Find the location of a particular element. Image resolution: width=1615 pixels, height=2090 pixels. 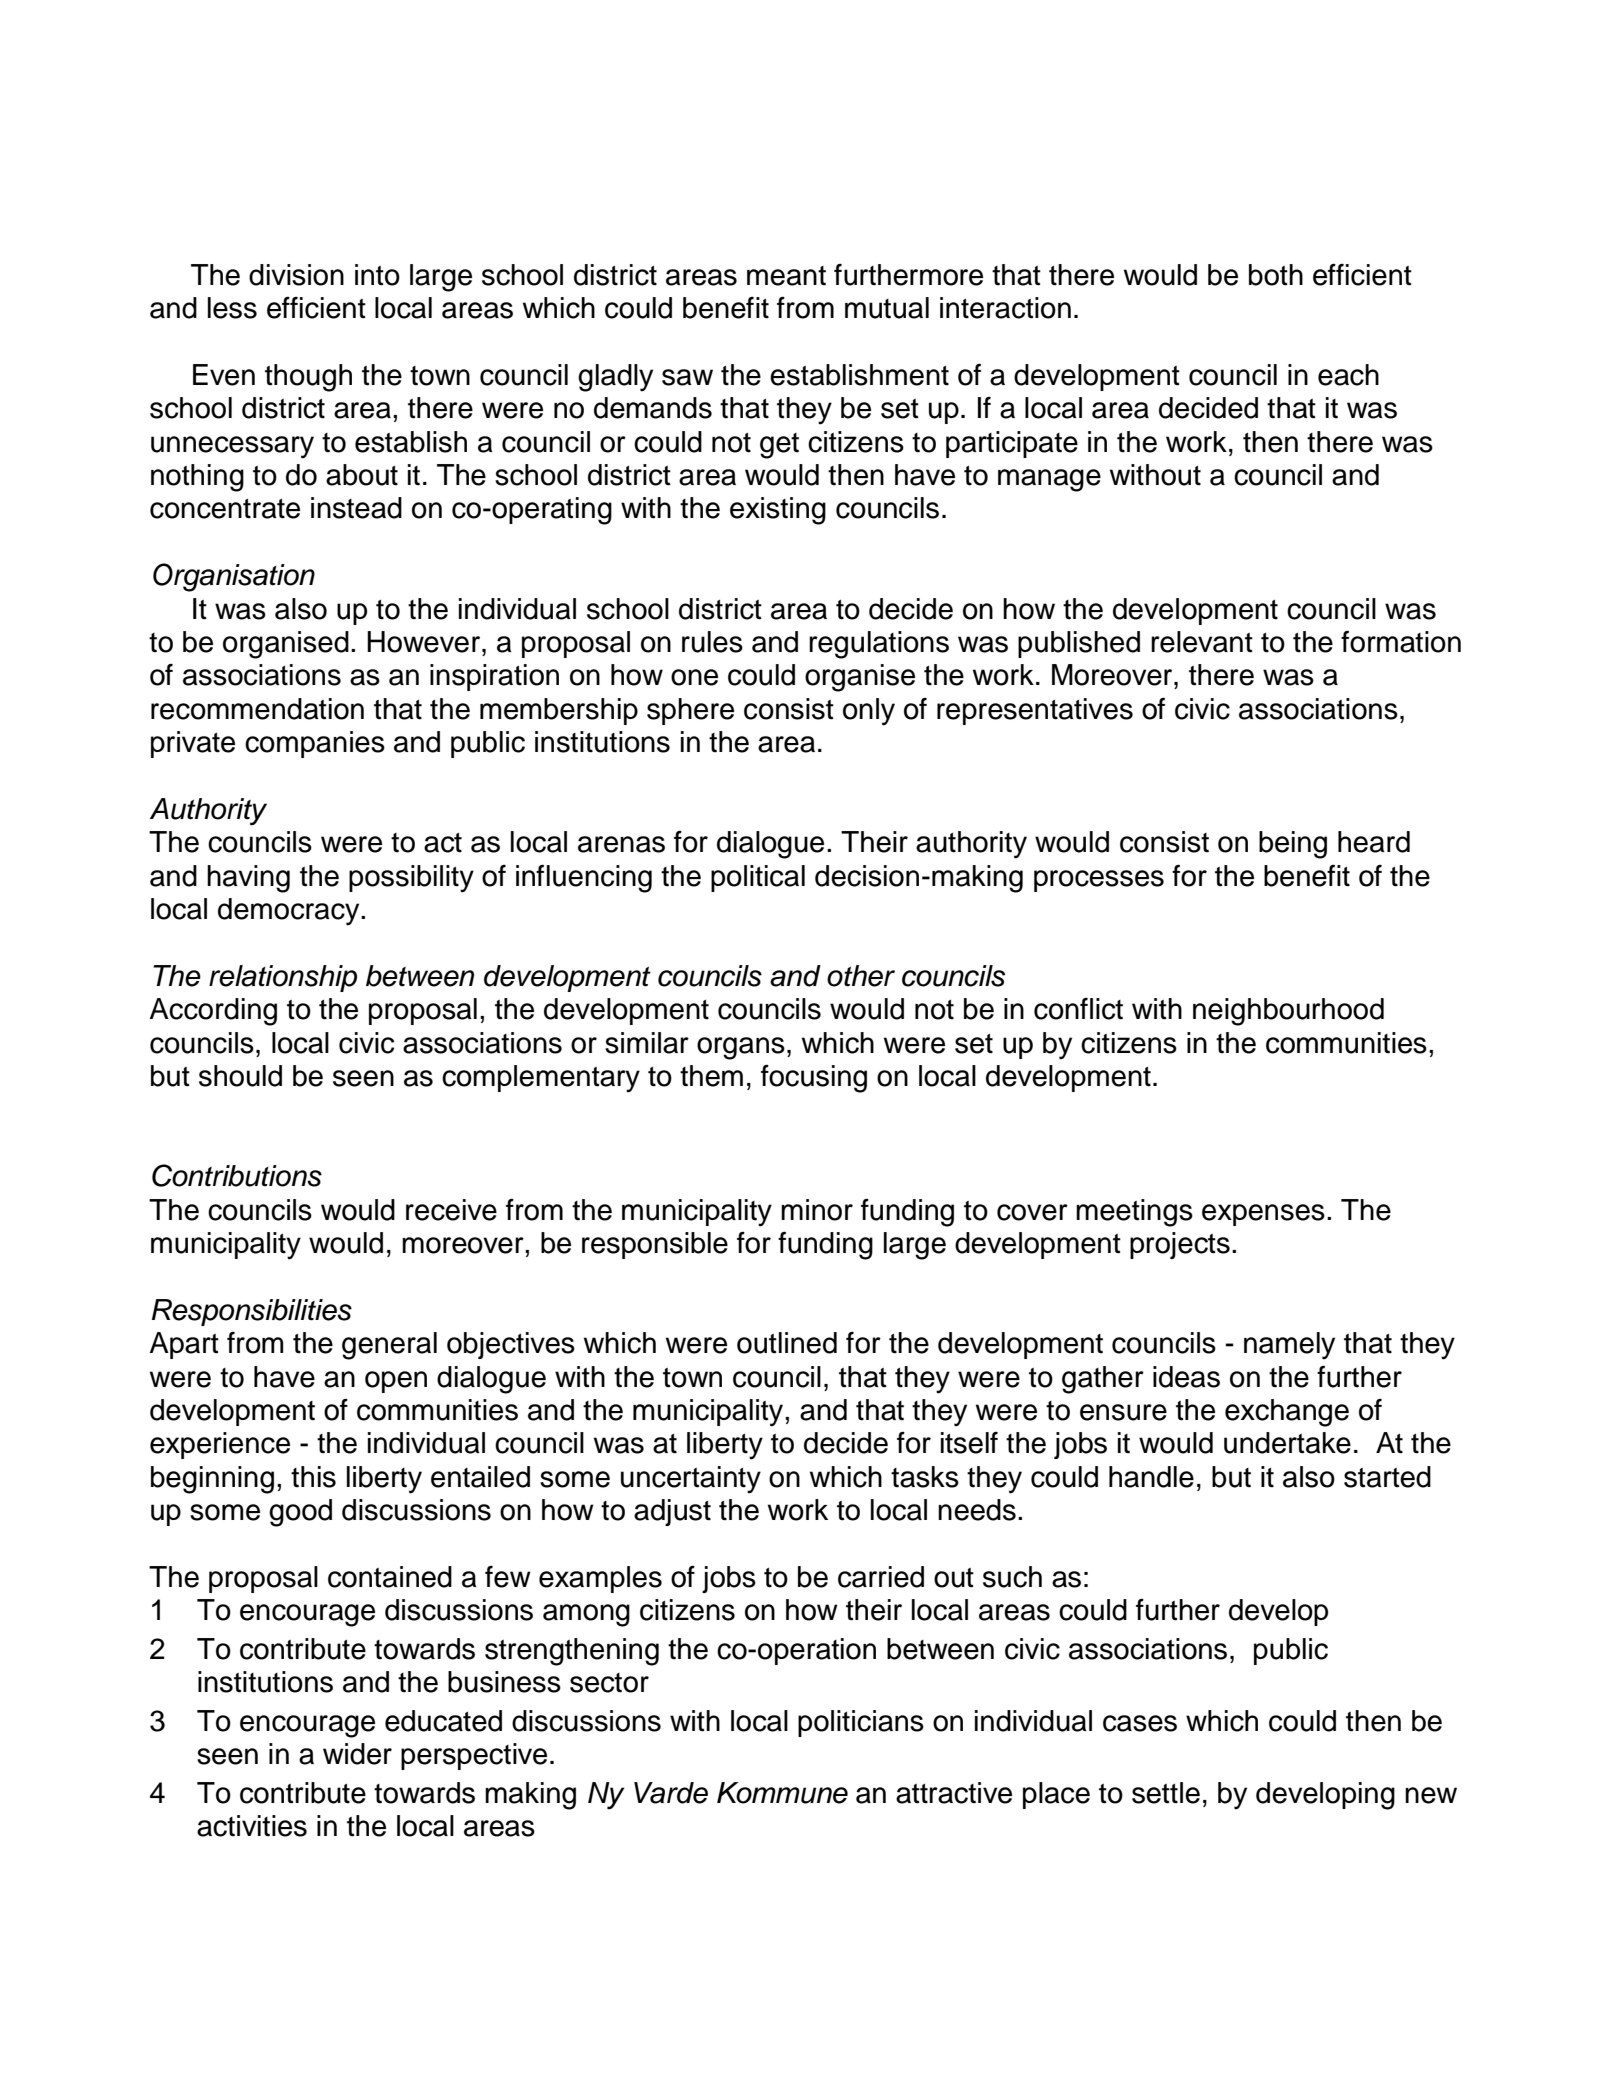

outlined is located at coordinates (787, 1343).
